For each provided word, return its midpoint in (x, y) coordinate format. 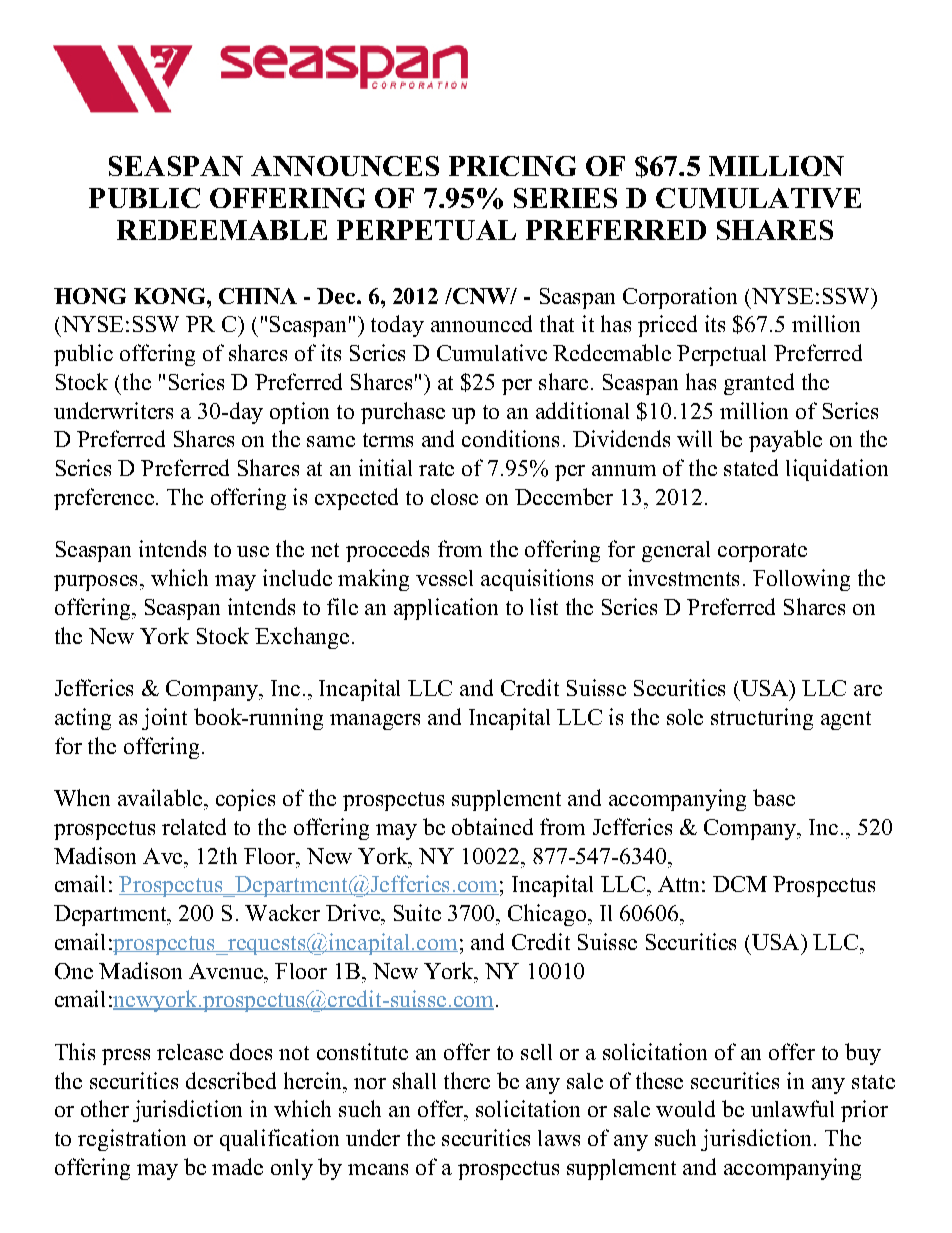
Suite (417, 912)
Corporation (680, 298)
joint (164, 719)
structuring (762, 719)
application (446, 609)
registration (132, 1140)
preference (104, 499)
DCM (740, 884)
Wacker (282, 912)
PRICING (512, 166)
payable (785, 441)
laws (559, 1138)
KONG (171, 296)
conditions (510, 438)
